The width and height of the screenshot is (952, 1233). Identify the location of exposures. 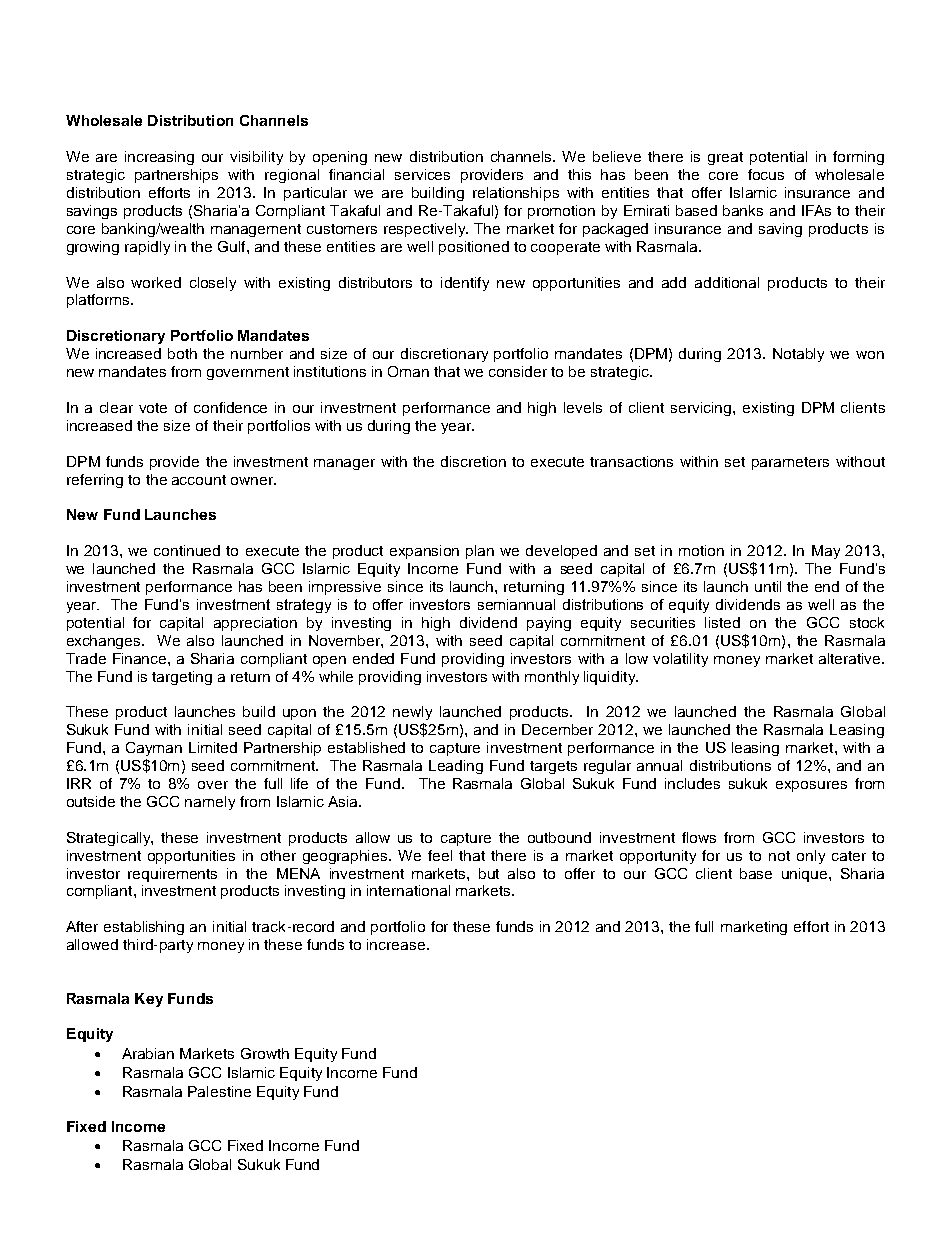
(811, 786).
